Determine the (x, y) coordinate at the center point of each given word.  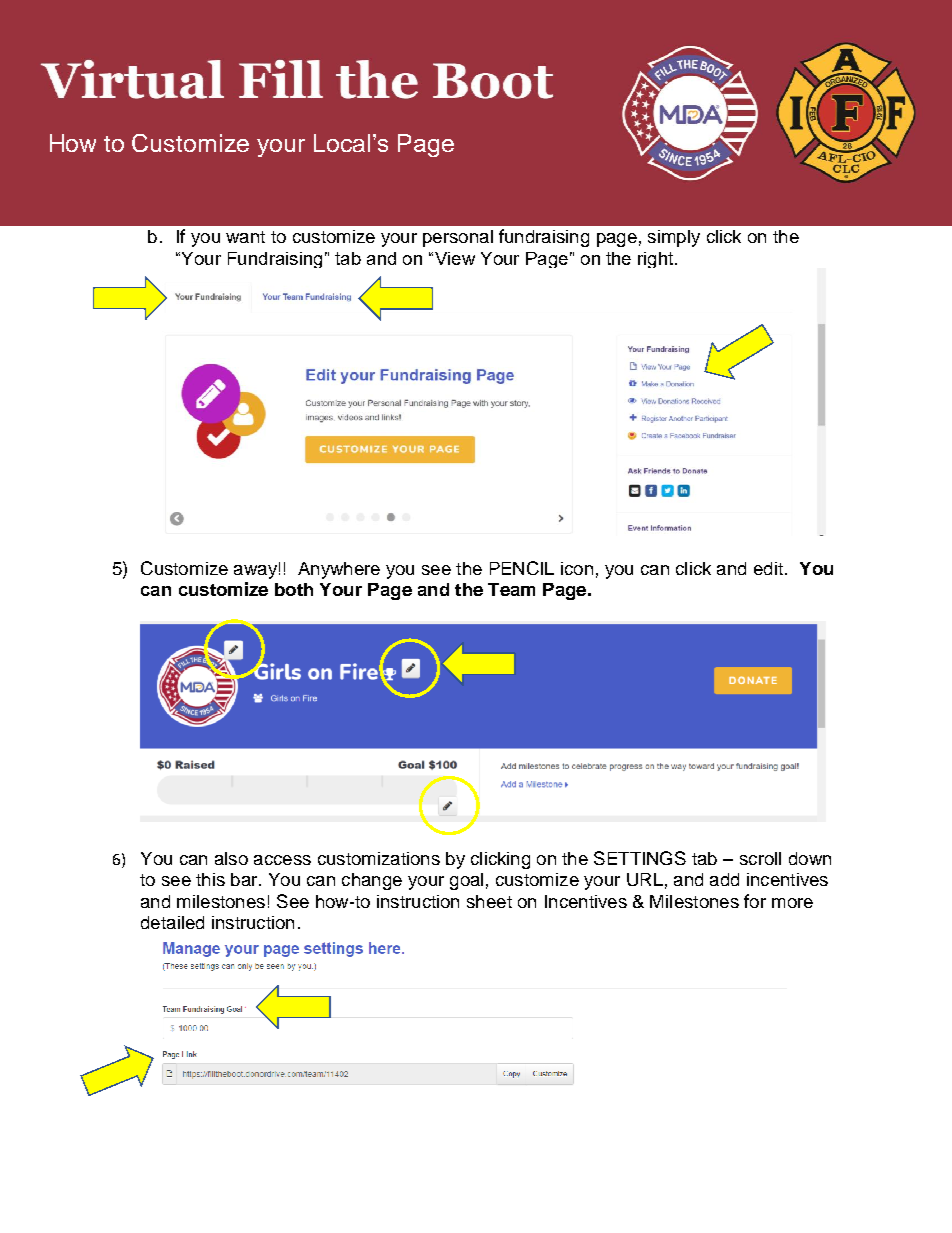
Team (511, 589)
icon (577, 568)
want (245, 237)
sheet (489, 901)
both (294, 589)
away (255, 572)
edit (768, 568)
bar (245, 879)
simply (674, 238)
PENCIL (522, 568)
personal (458, 238)
